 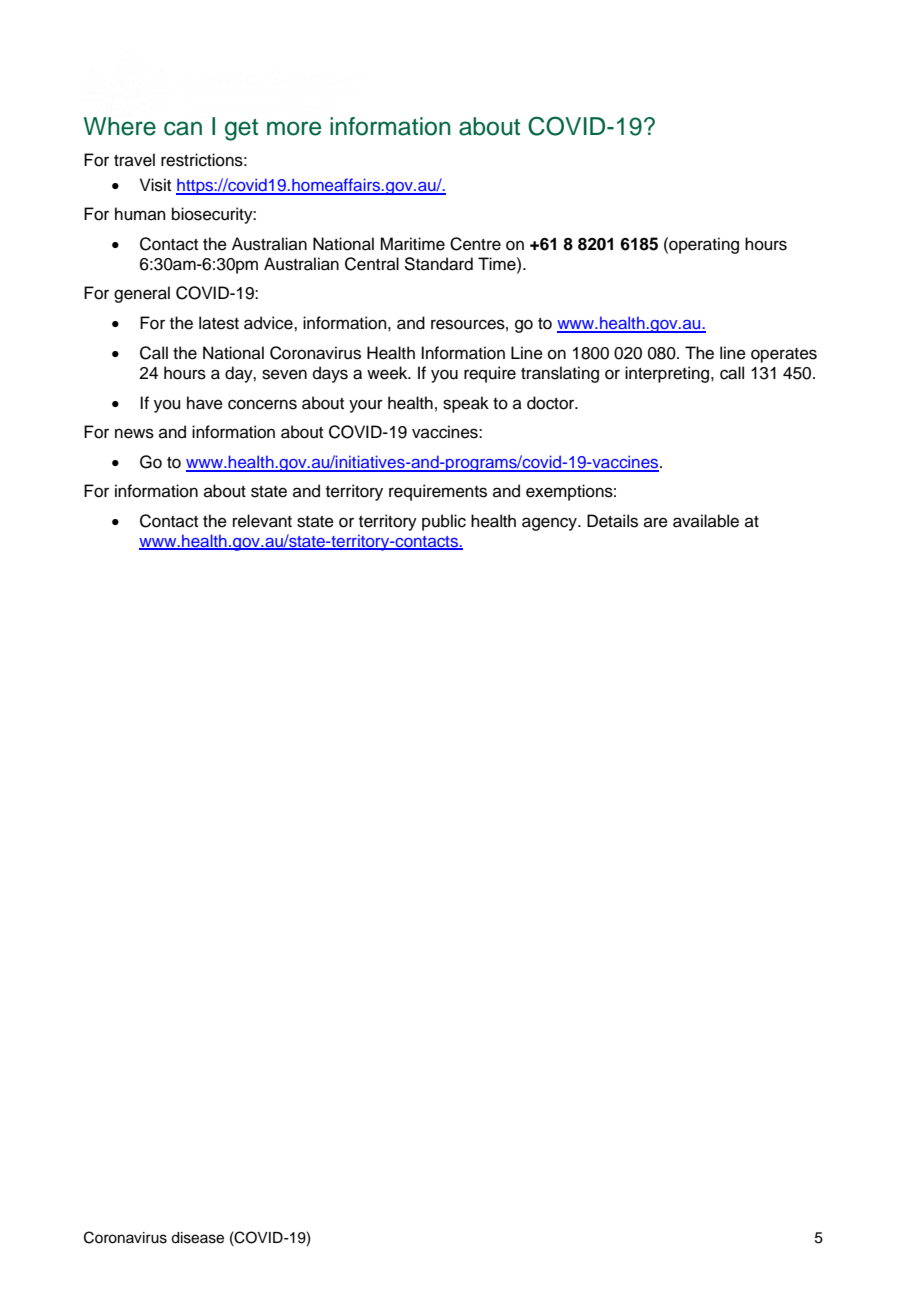 What do you see at coordinates (784, 355) in the screenshot?
I see `operates` at bounding box center [784, 355].
